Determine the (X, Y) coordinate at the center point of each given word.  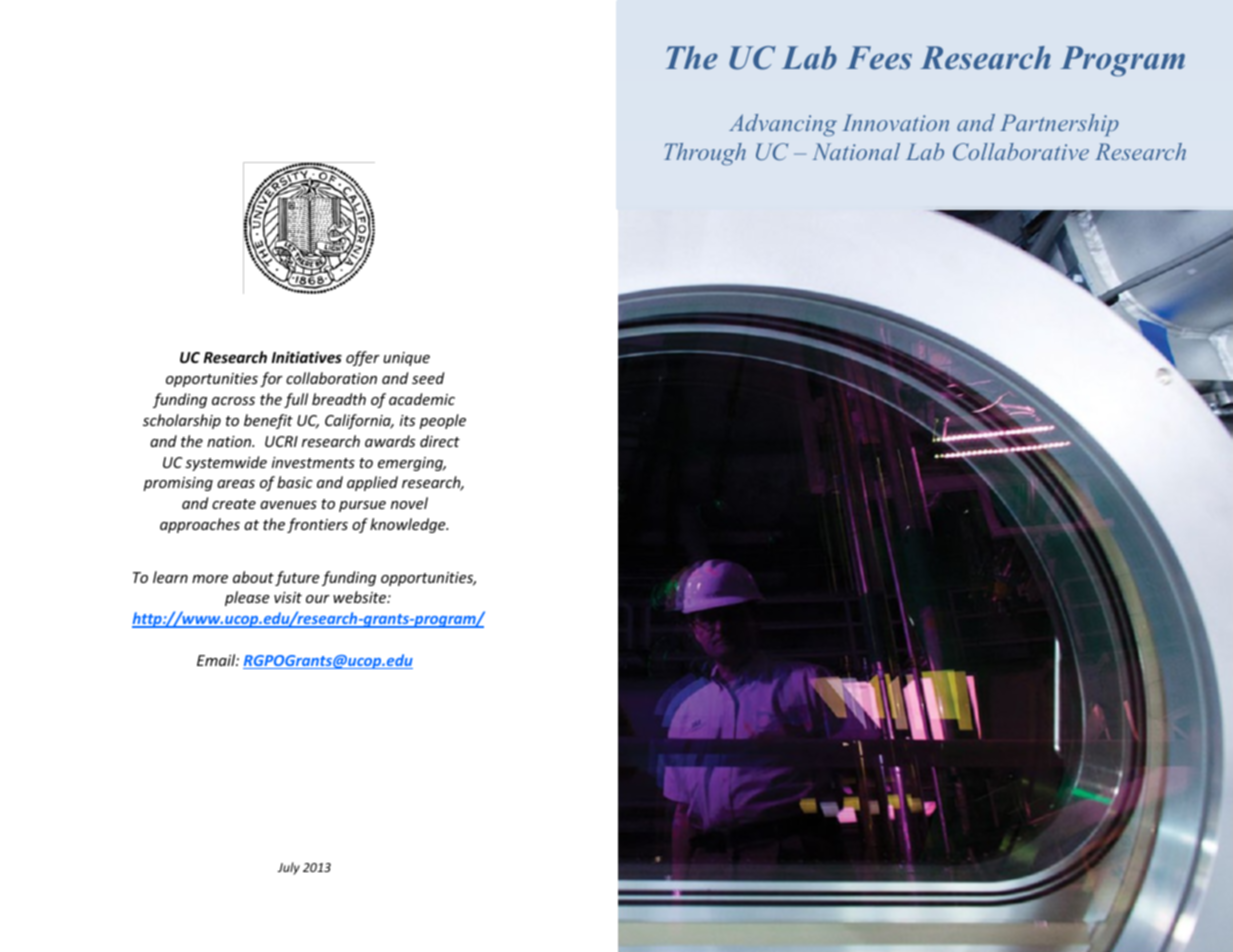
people (442, 421)
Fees (879, 58)
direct (440, 441)
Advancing (783, 125)
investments (313, 462)
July (289, 868)
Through (705, 154)
